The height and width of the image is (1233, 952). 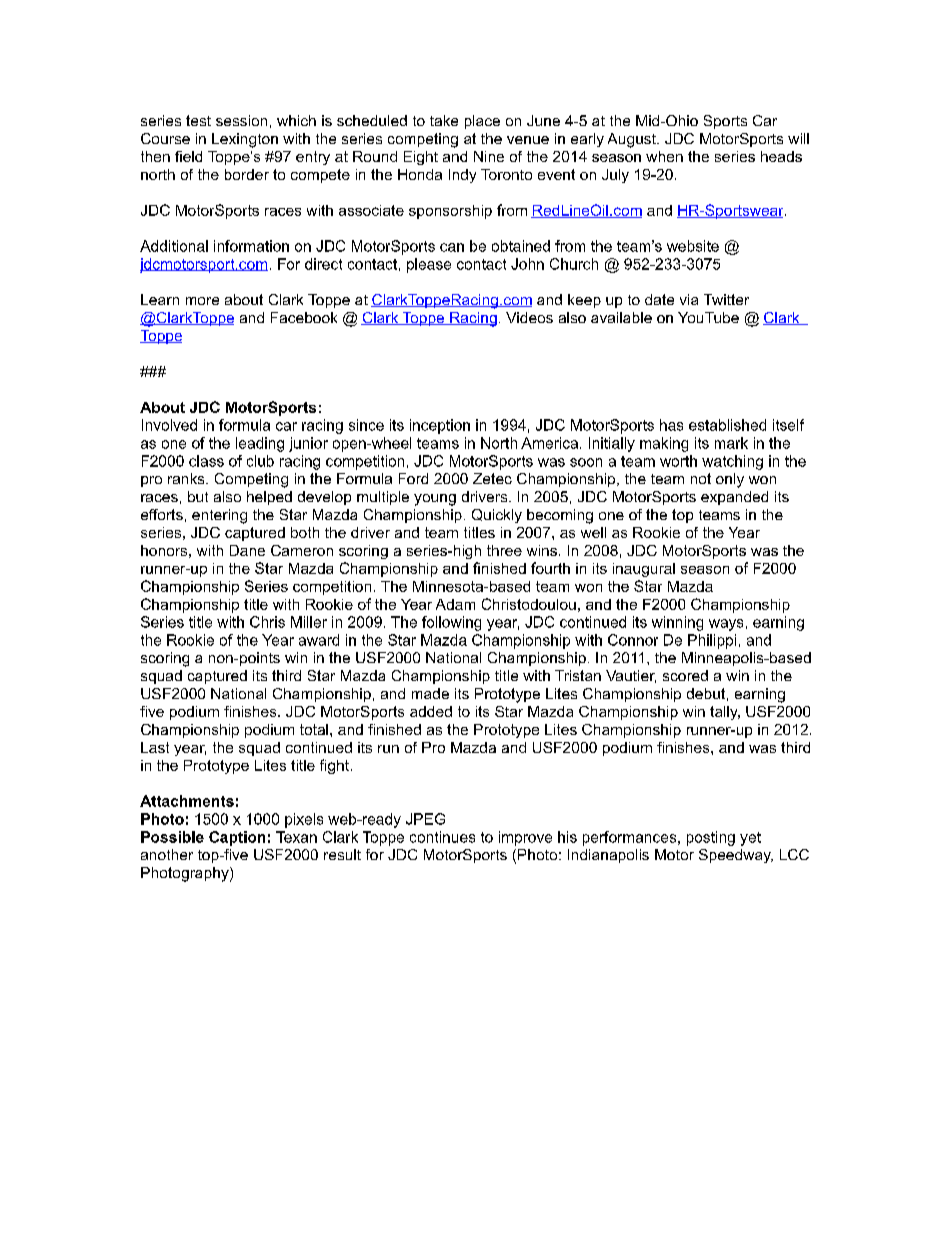 I want to click on Caption, so click(x=237, y=838).
